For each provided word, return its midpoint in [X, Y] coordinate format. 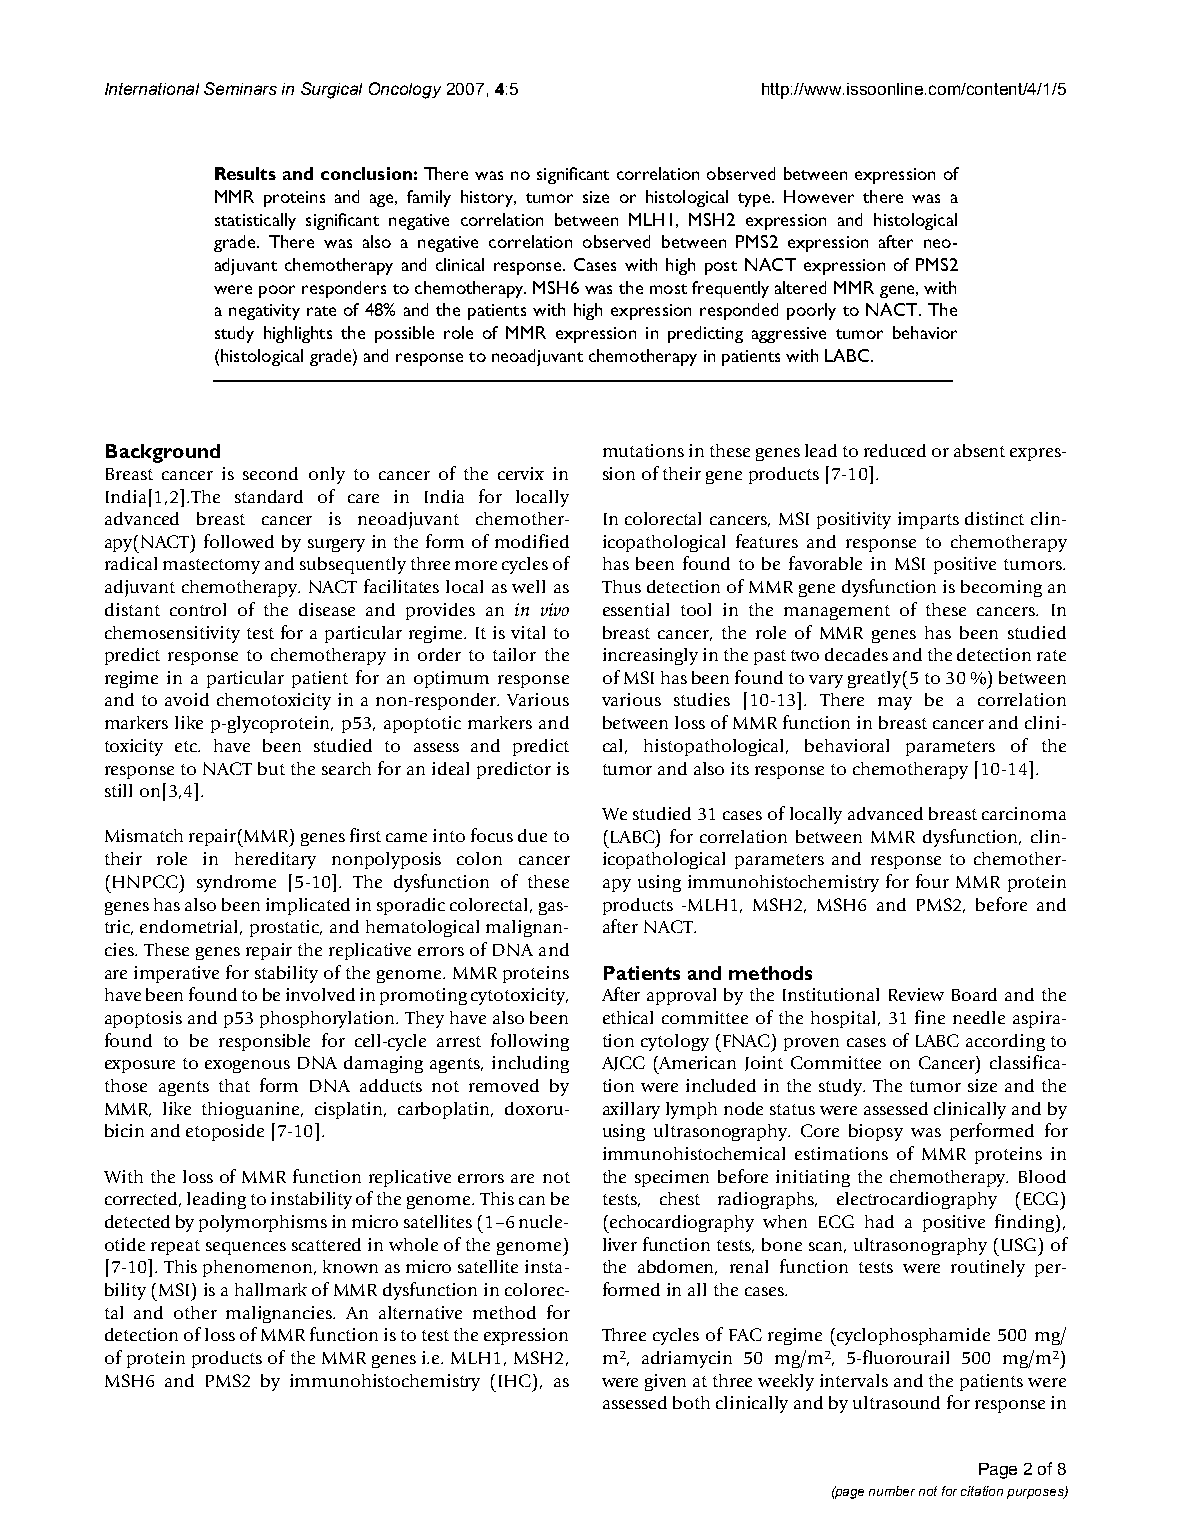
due [532, 835]
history [488, 198]
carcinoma [1024, 813]
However [819, 196]
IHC [516, 1380]
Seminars [240, 88]
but [271, 768]
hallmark [271, 1289]
